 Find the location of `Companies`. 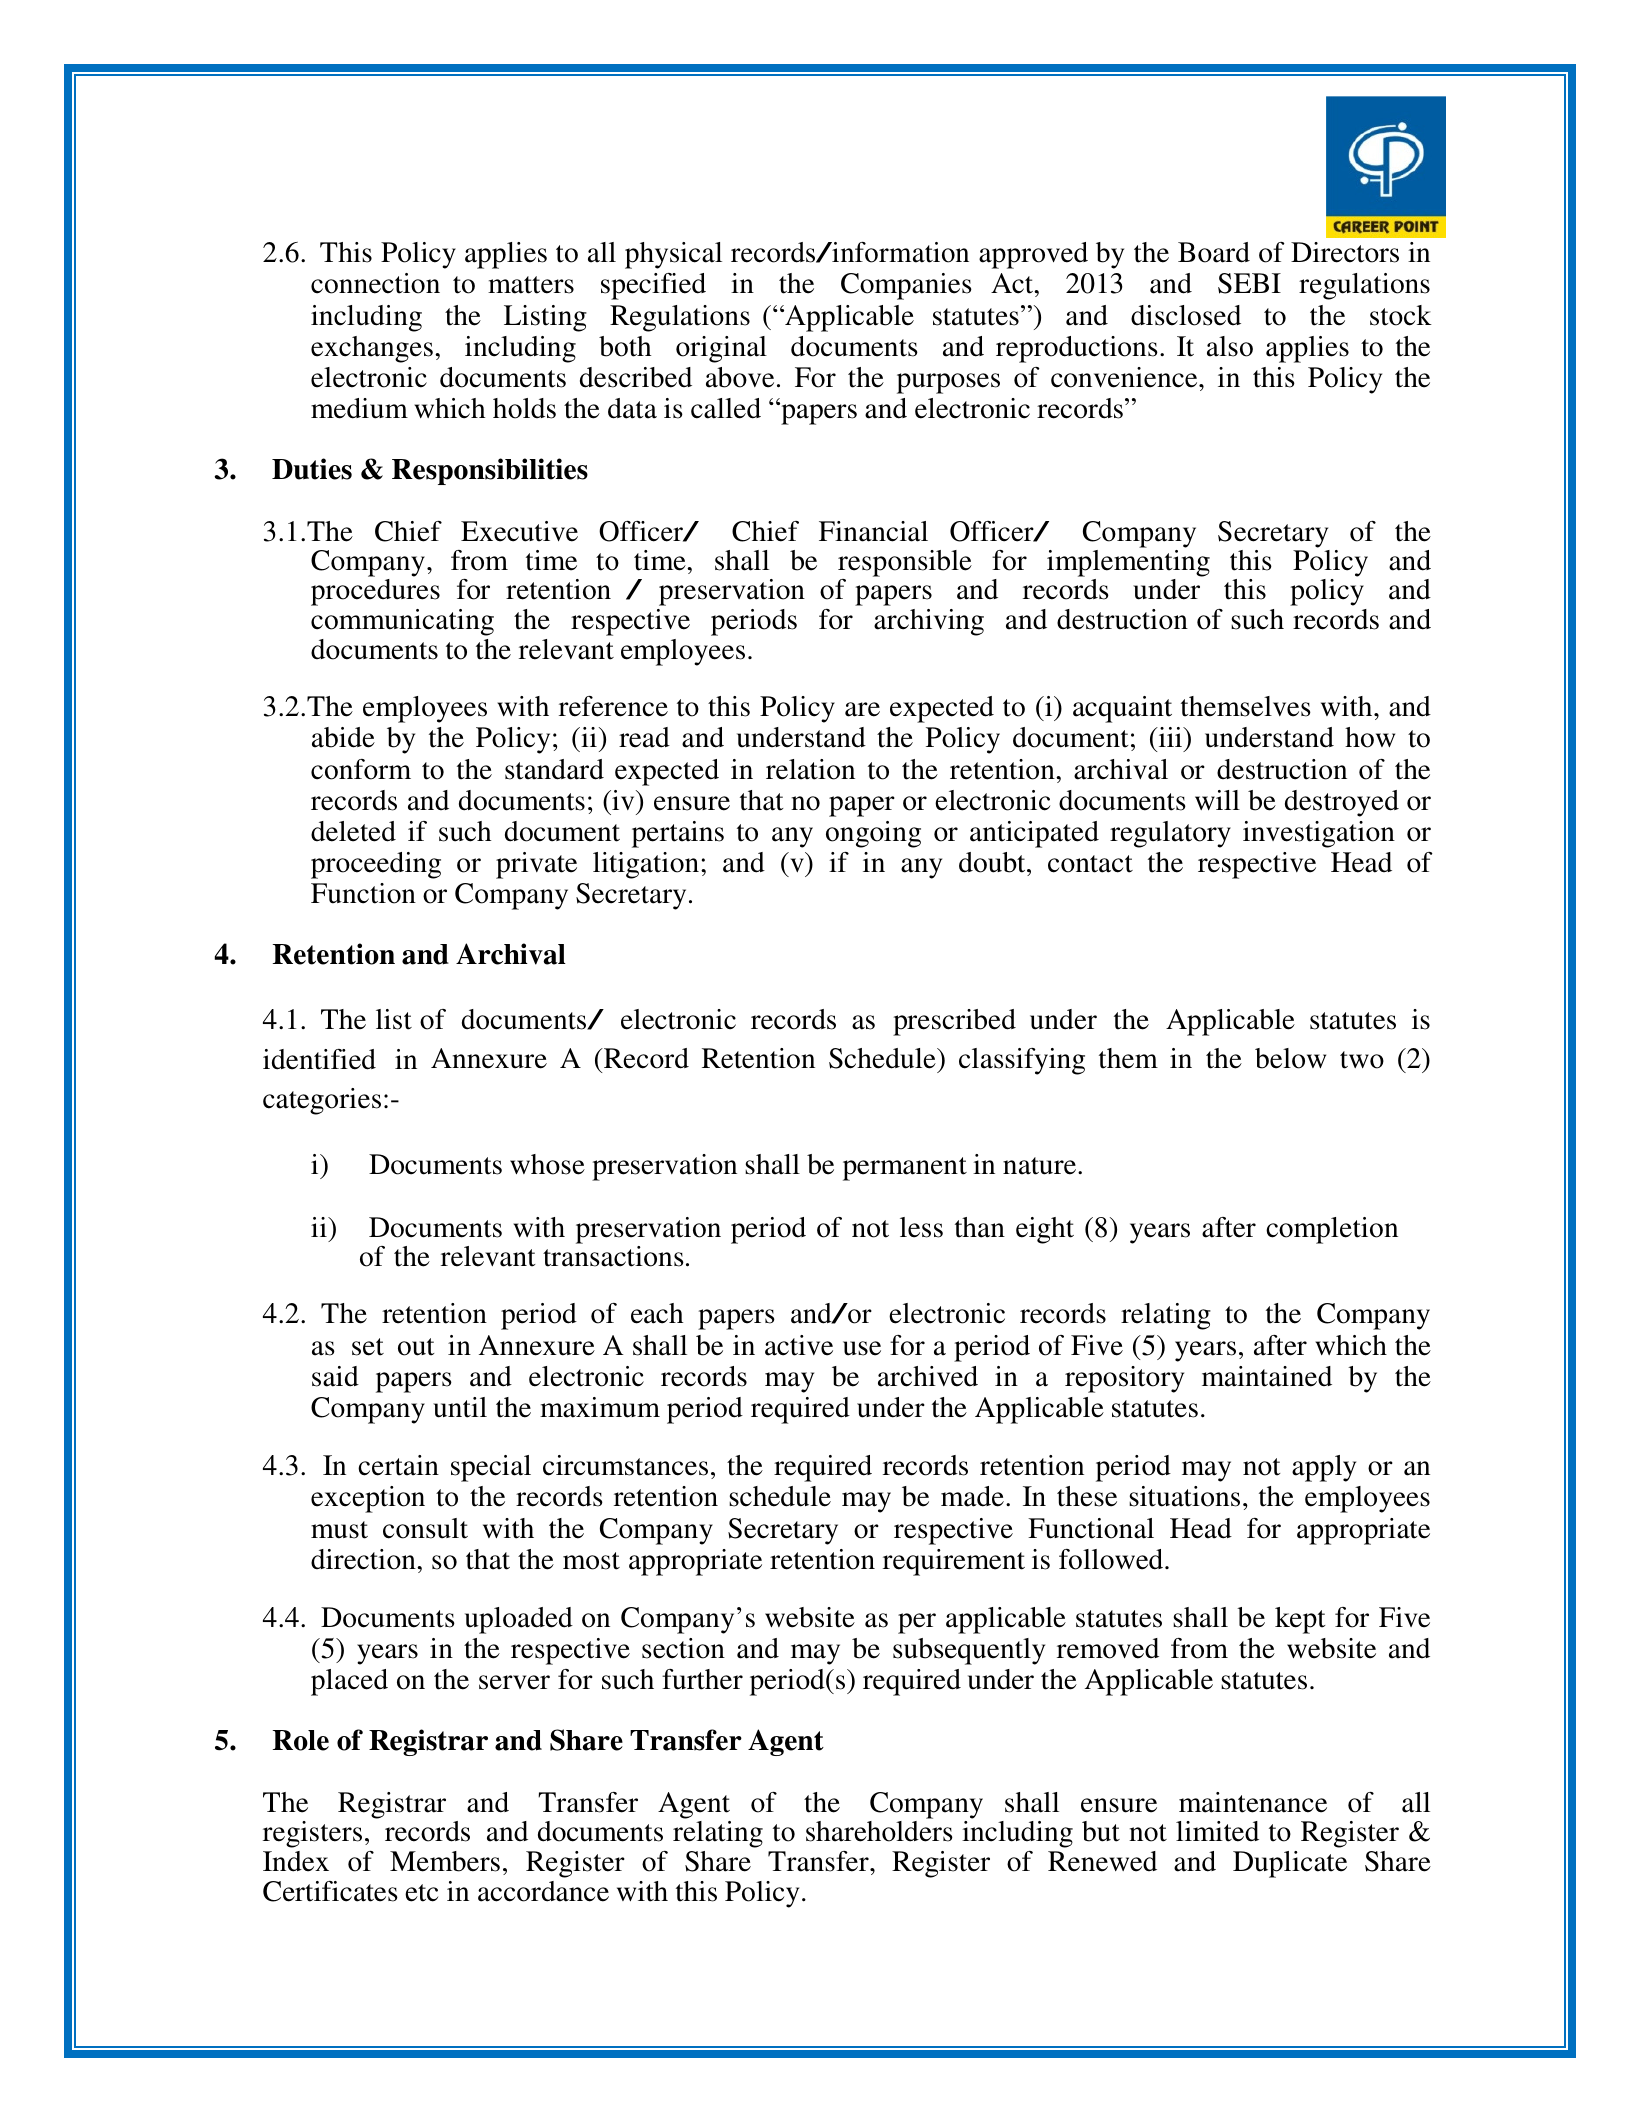

Companies is located at coordinates (906, 286).
